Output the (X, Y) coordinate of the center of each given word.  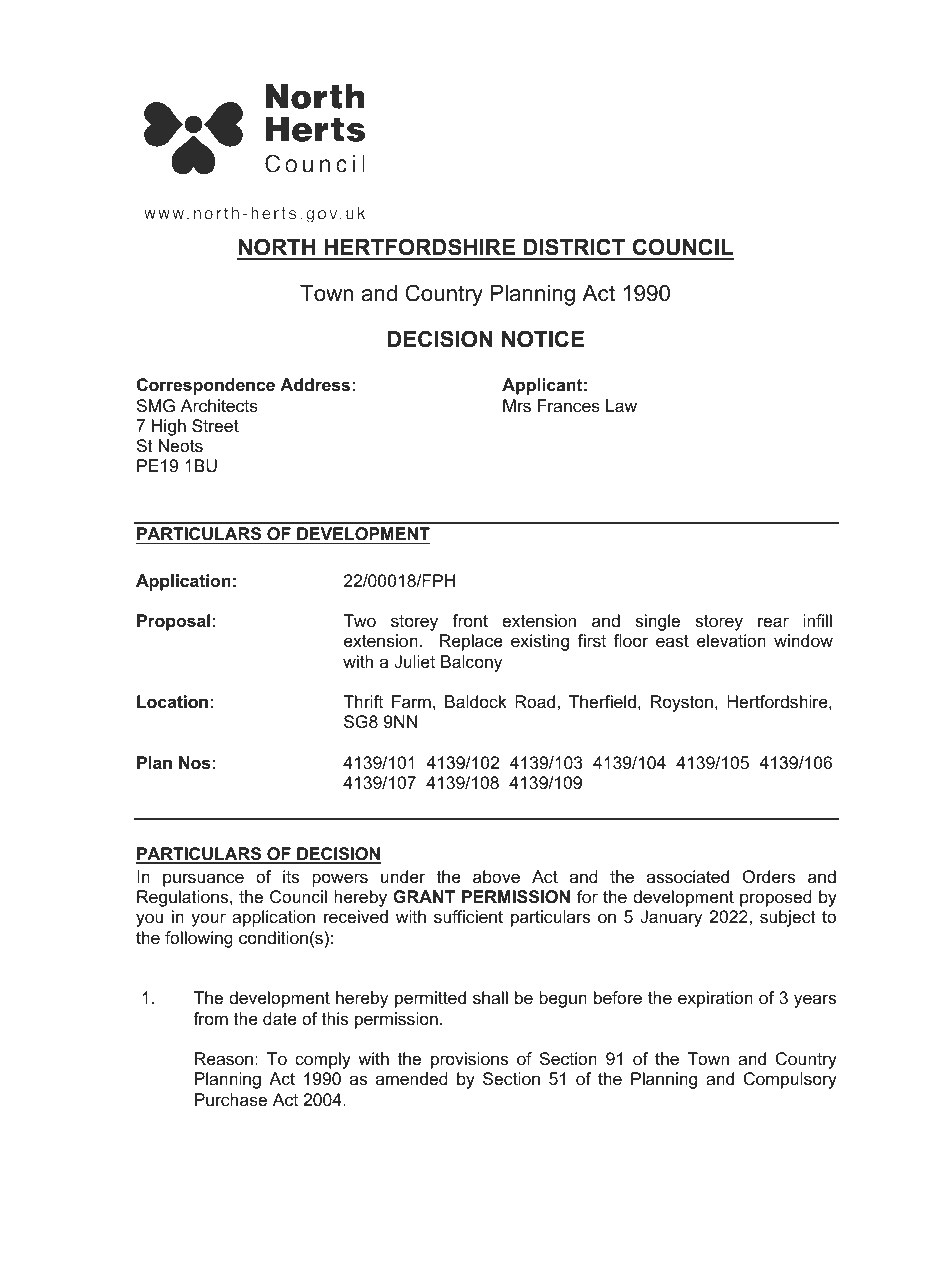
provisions (469, 1060)
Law (621, 406)
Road (535, 702)
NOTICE (543, 339)
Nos (194, 763)
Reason (224, 1058)
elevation (731, 641)
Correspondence (206, 386)
